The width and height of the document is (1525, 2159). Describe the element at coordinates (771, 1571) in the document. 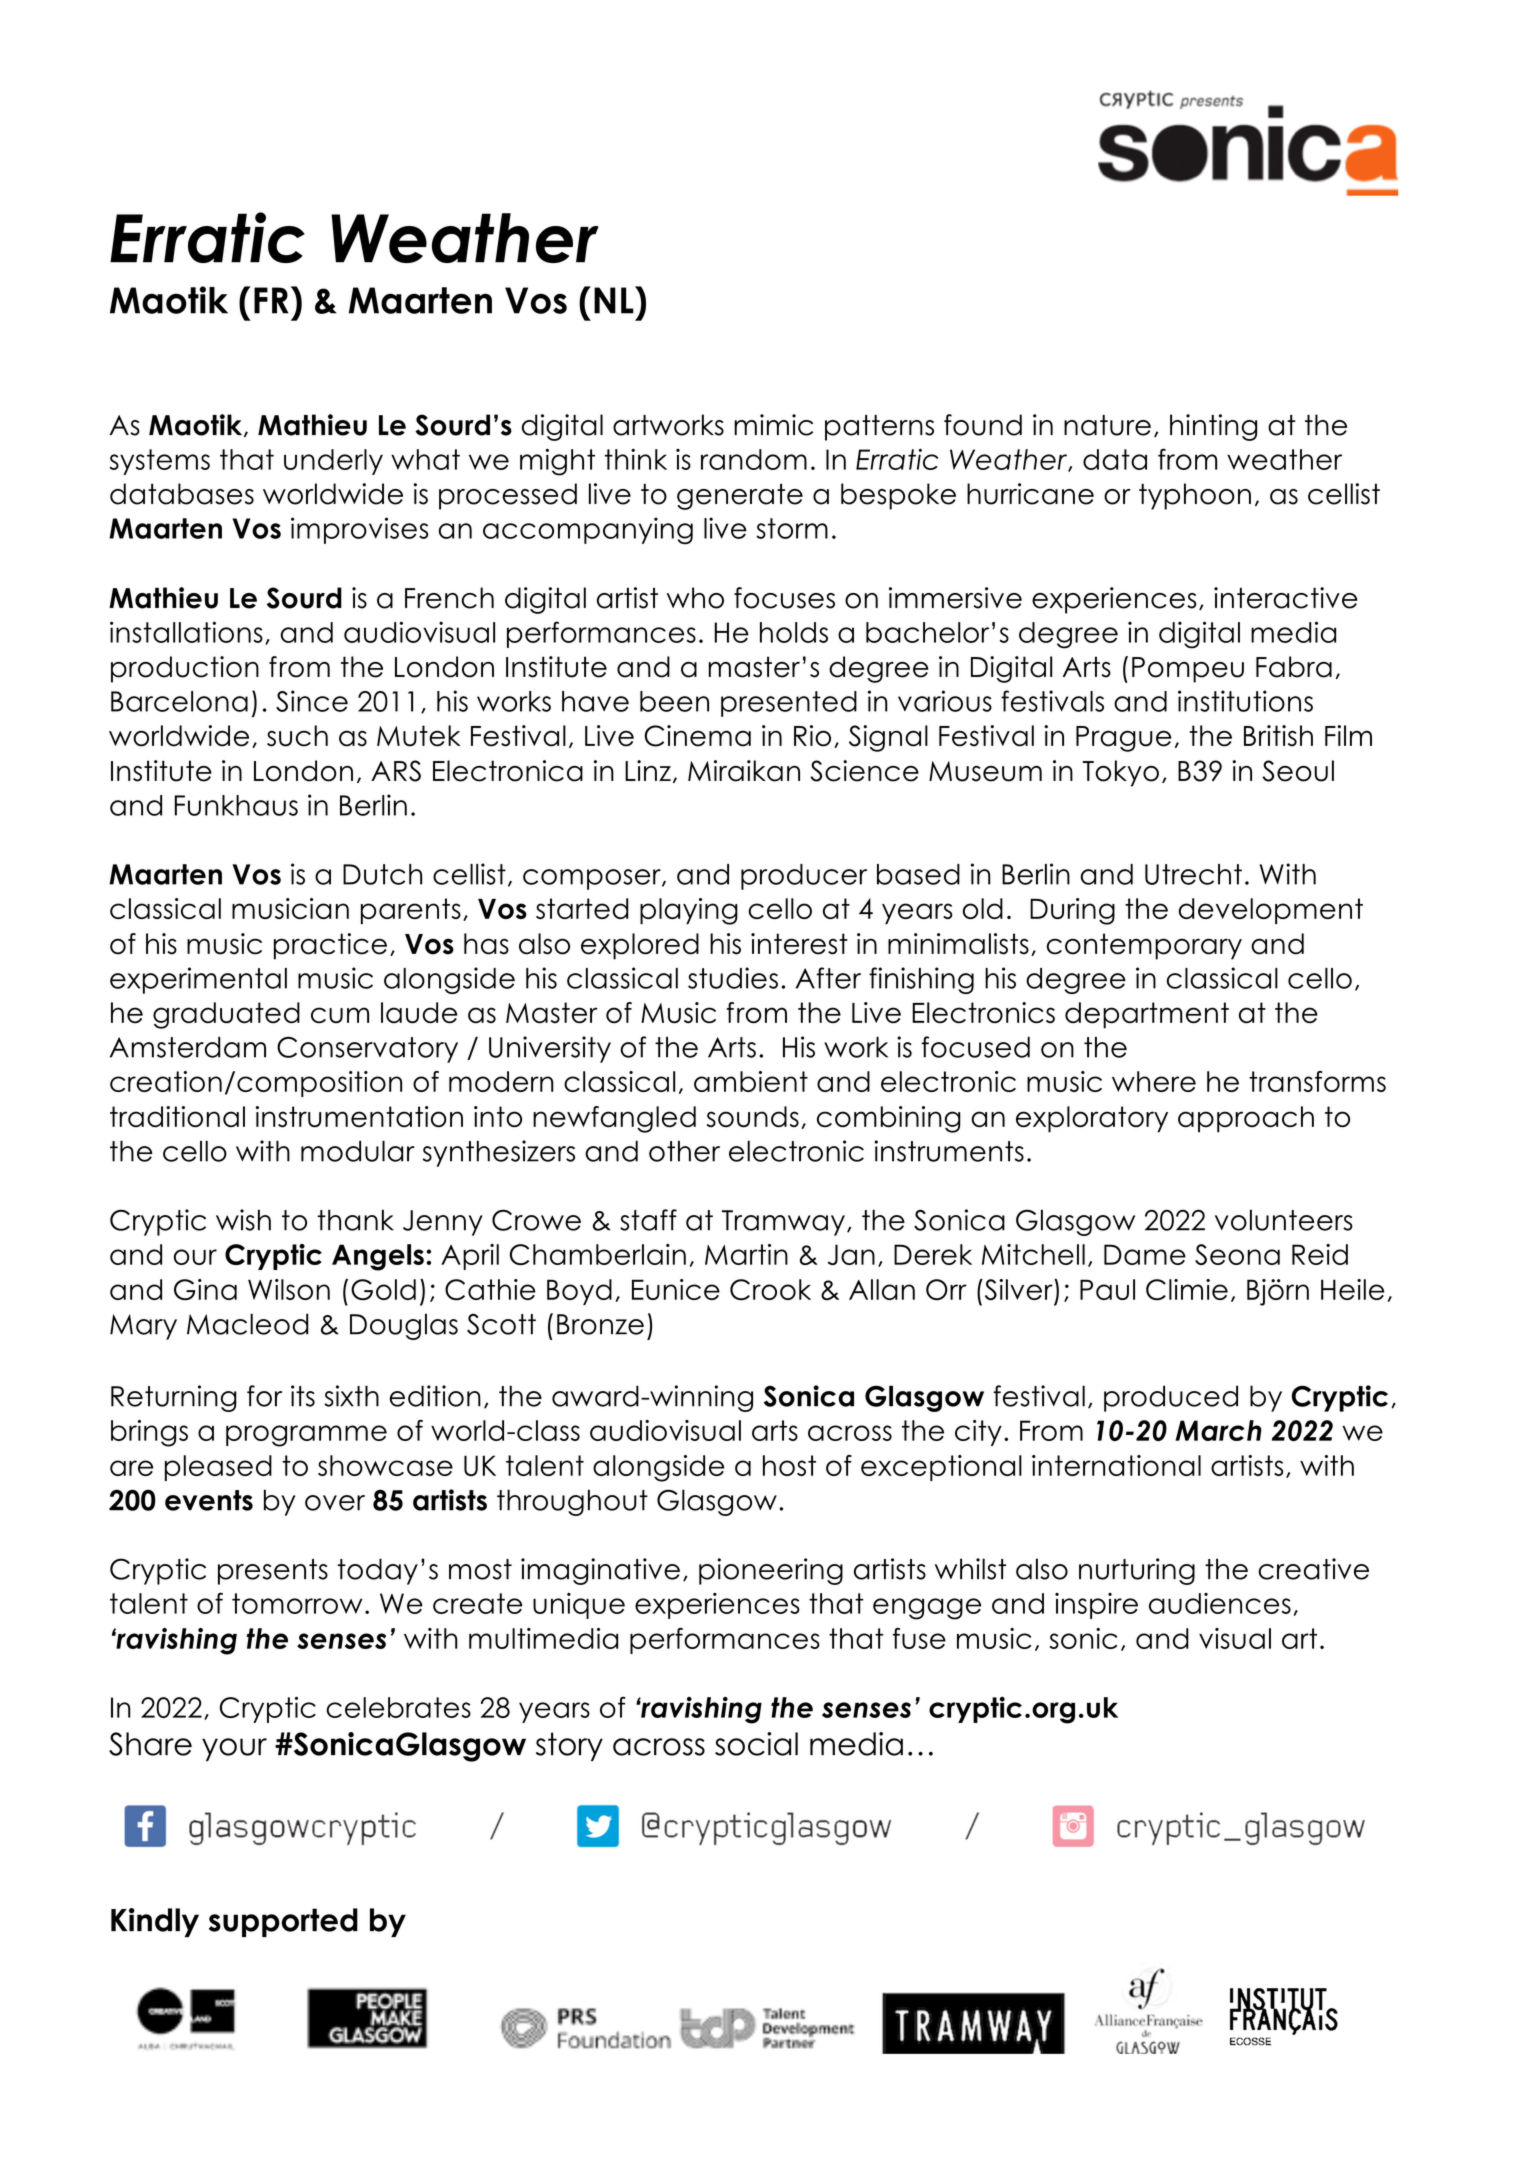

I see `pioneering` at that location.
